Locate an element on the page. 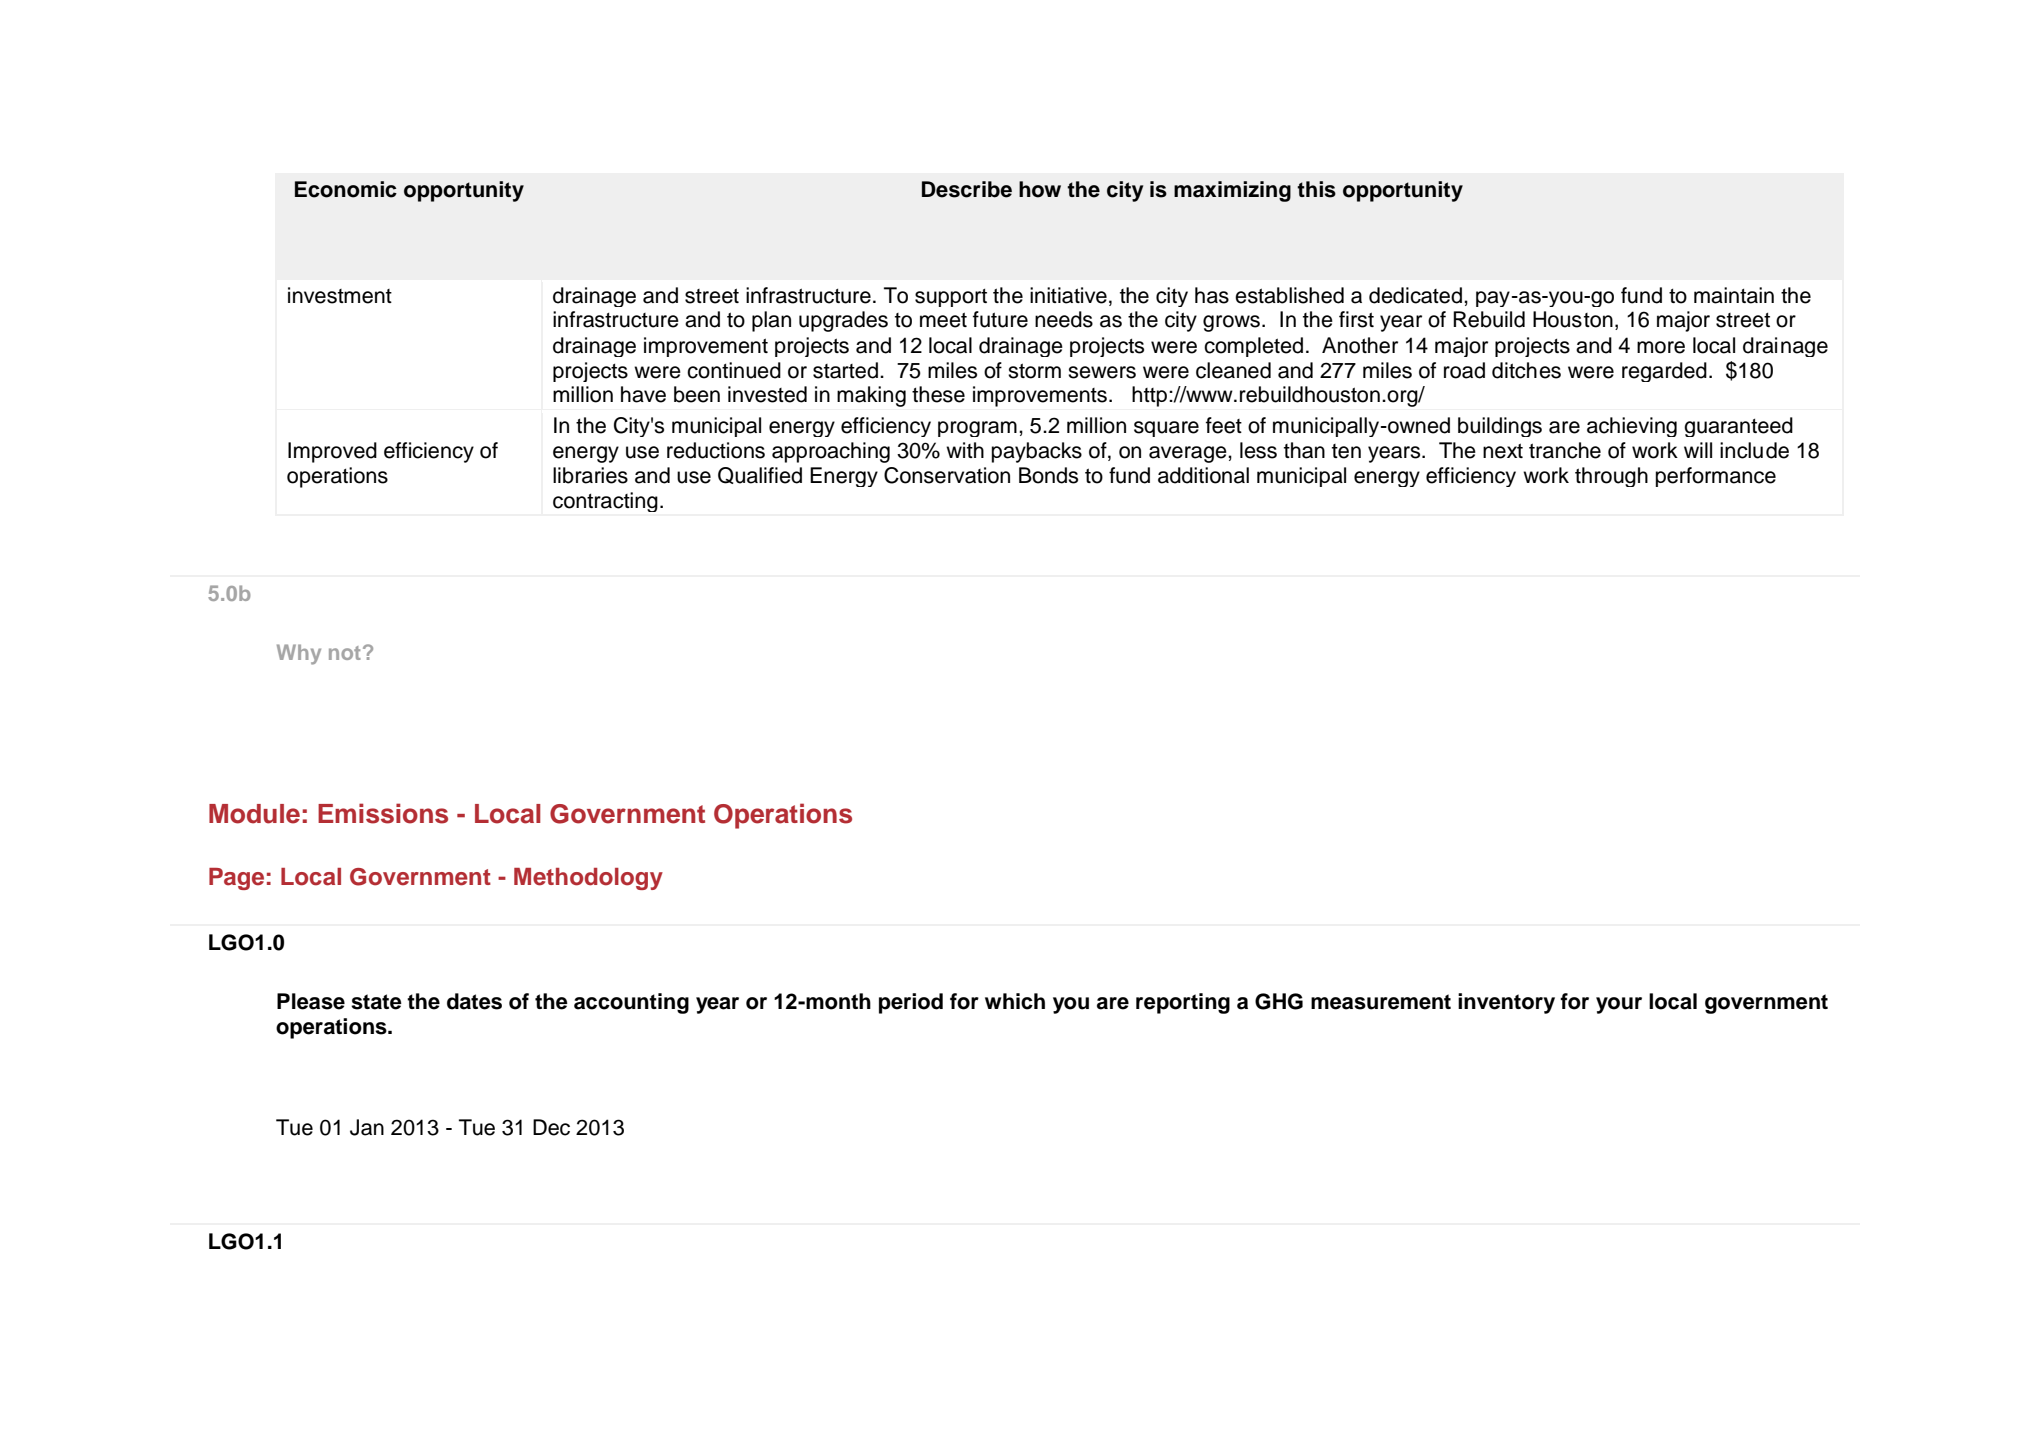 The image size is (2029, 1435). Methodology is located at coordinates (588, 879).
